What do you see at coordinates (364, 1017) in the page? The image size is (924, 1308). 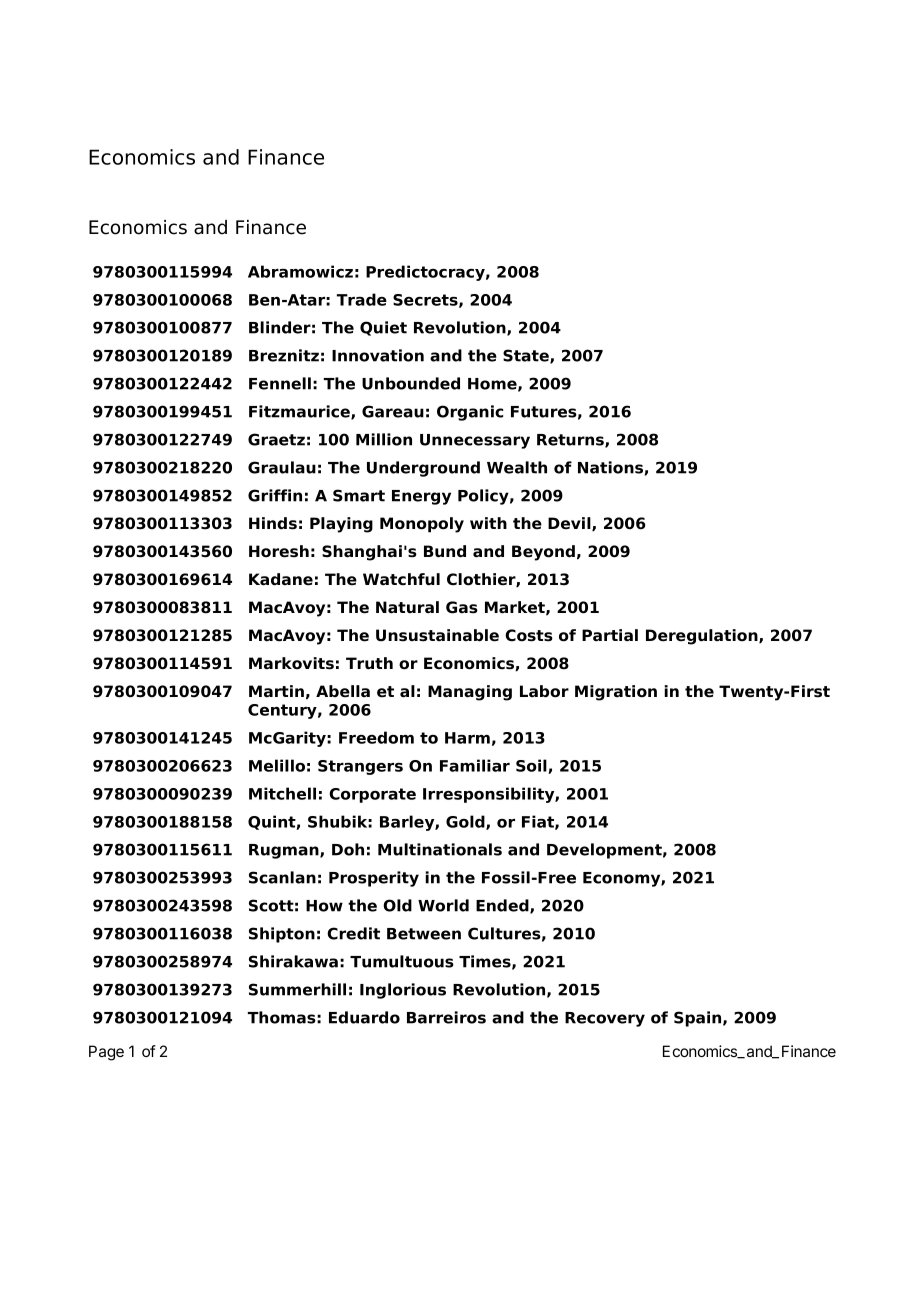 I see `Eduardo` at bounding box center [364, 1017].
